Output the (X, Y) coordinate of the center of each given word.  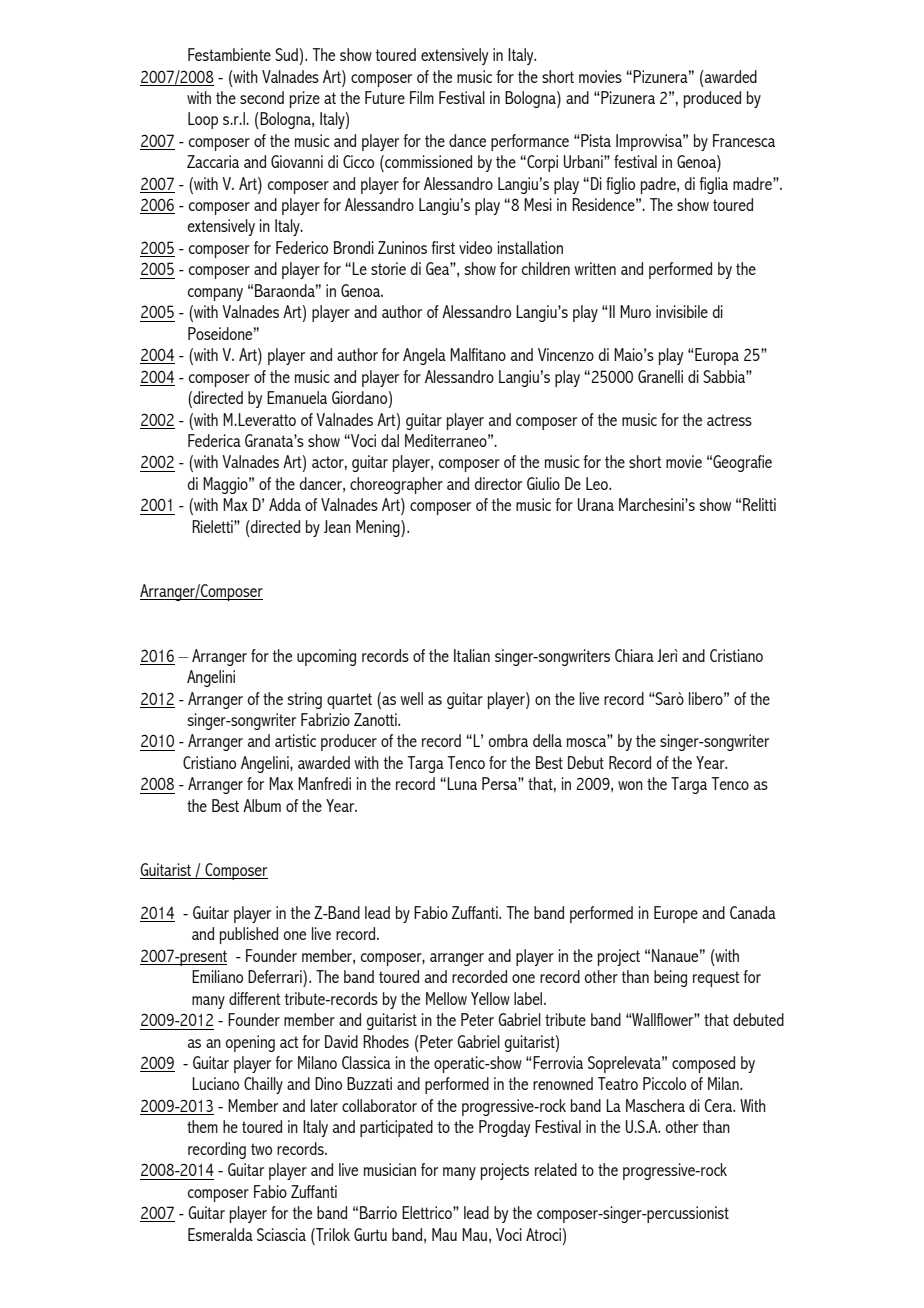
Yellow (490, 998)
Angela (424, 356)
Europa (716, 356)
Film (422, 97)
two (261, 1149)
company (215, 294)
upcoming (326, 657)
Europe (676, 914)
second (262, 97)
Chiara (634, 655)
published (249, 935)
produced (712, 99)
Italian (472, 655)
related (556, 1169)
